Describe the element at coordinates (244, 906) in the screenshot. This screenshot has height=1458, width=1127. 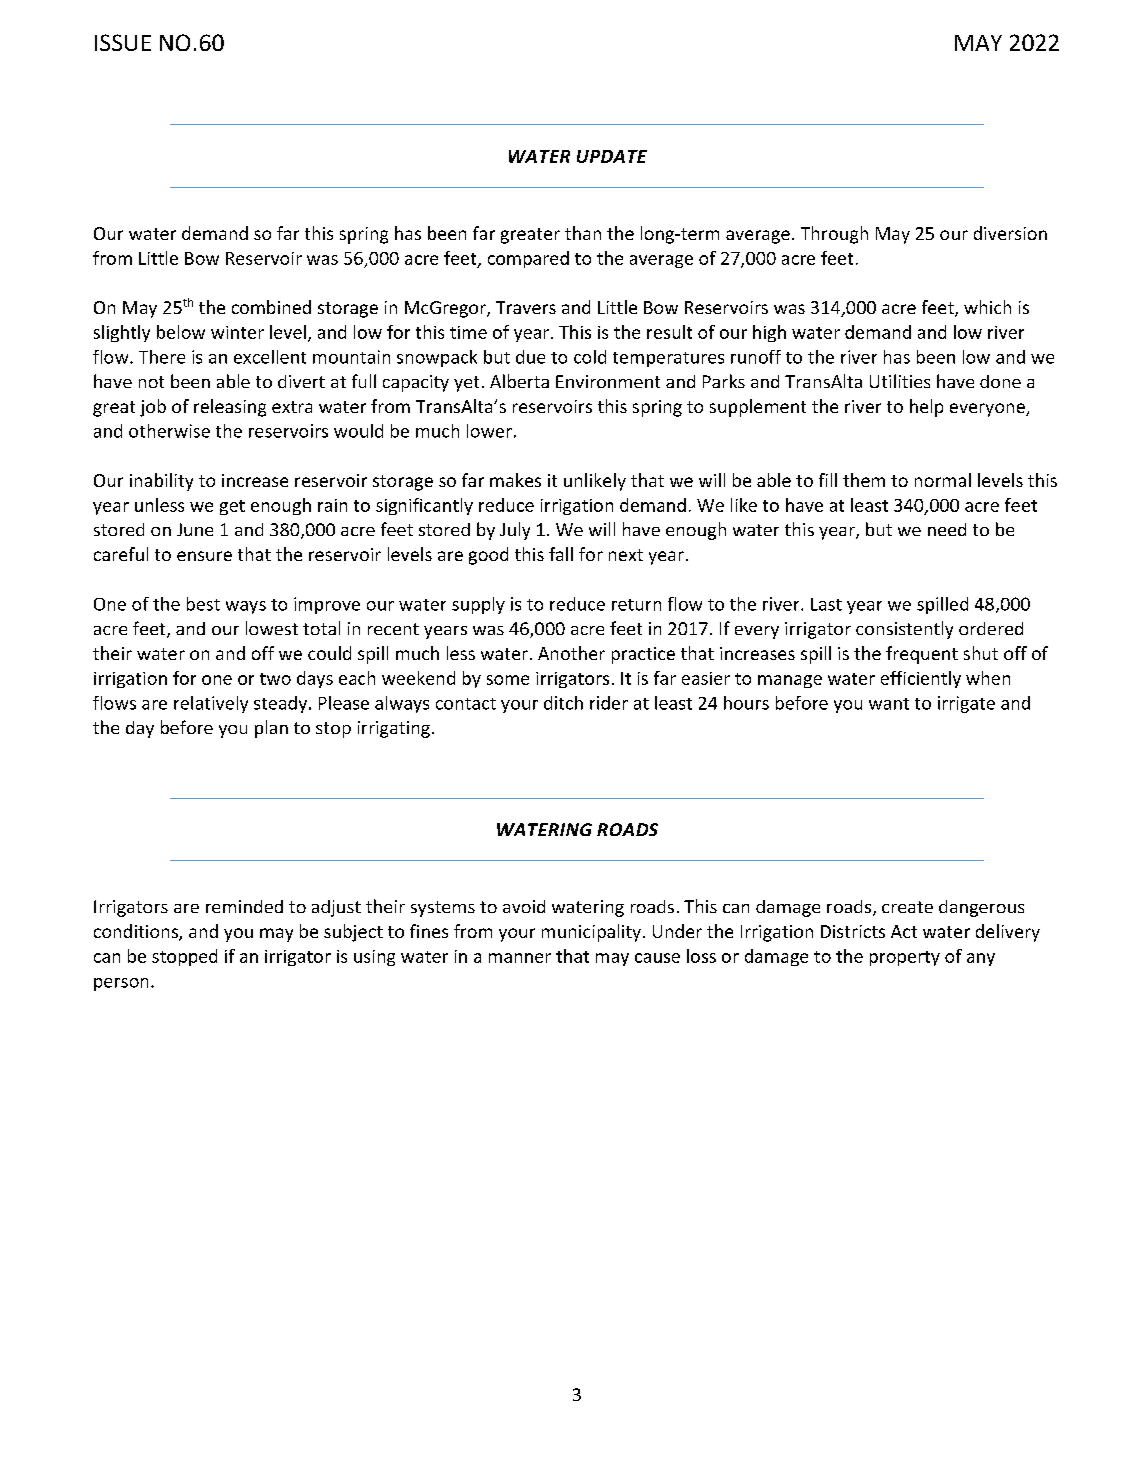
I see `reminded` at that location.
